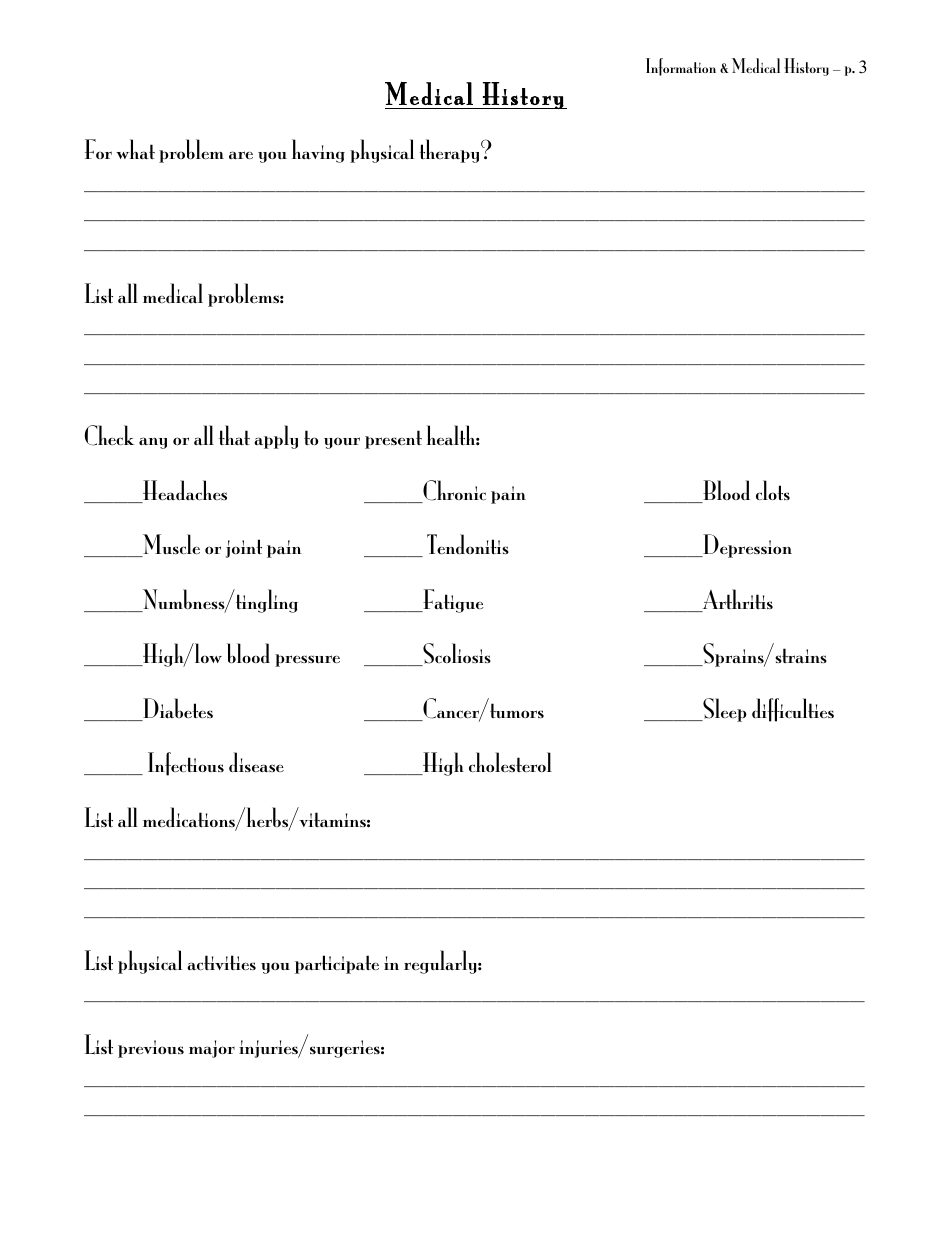 This image has height=1233, width=952. Describe the element at coordinates (186, 764) in the image. I see `Infectious` at that location.
